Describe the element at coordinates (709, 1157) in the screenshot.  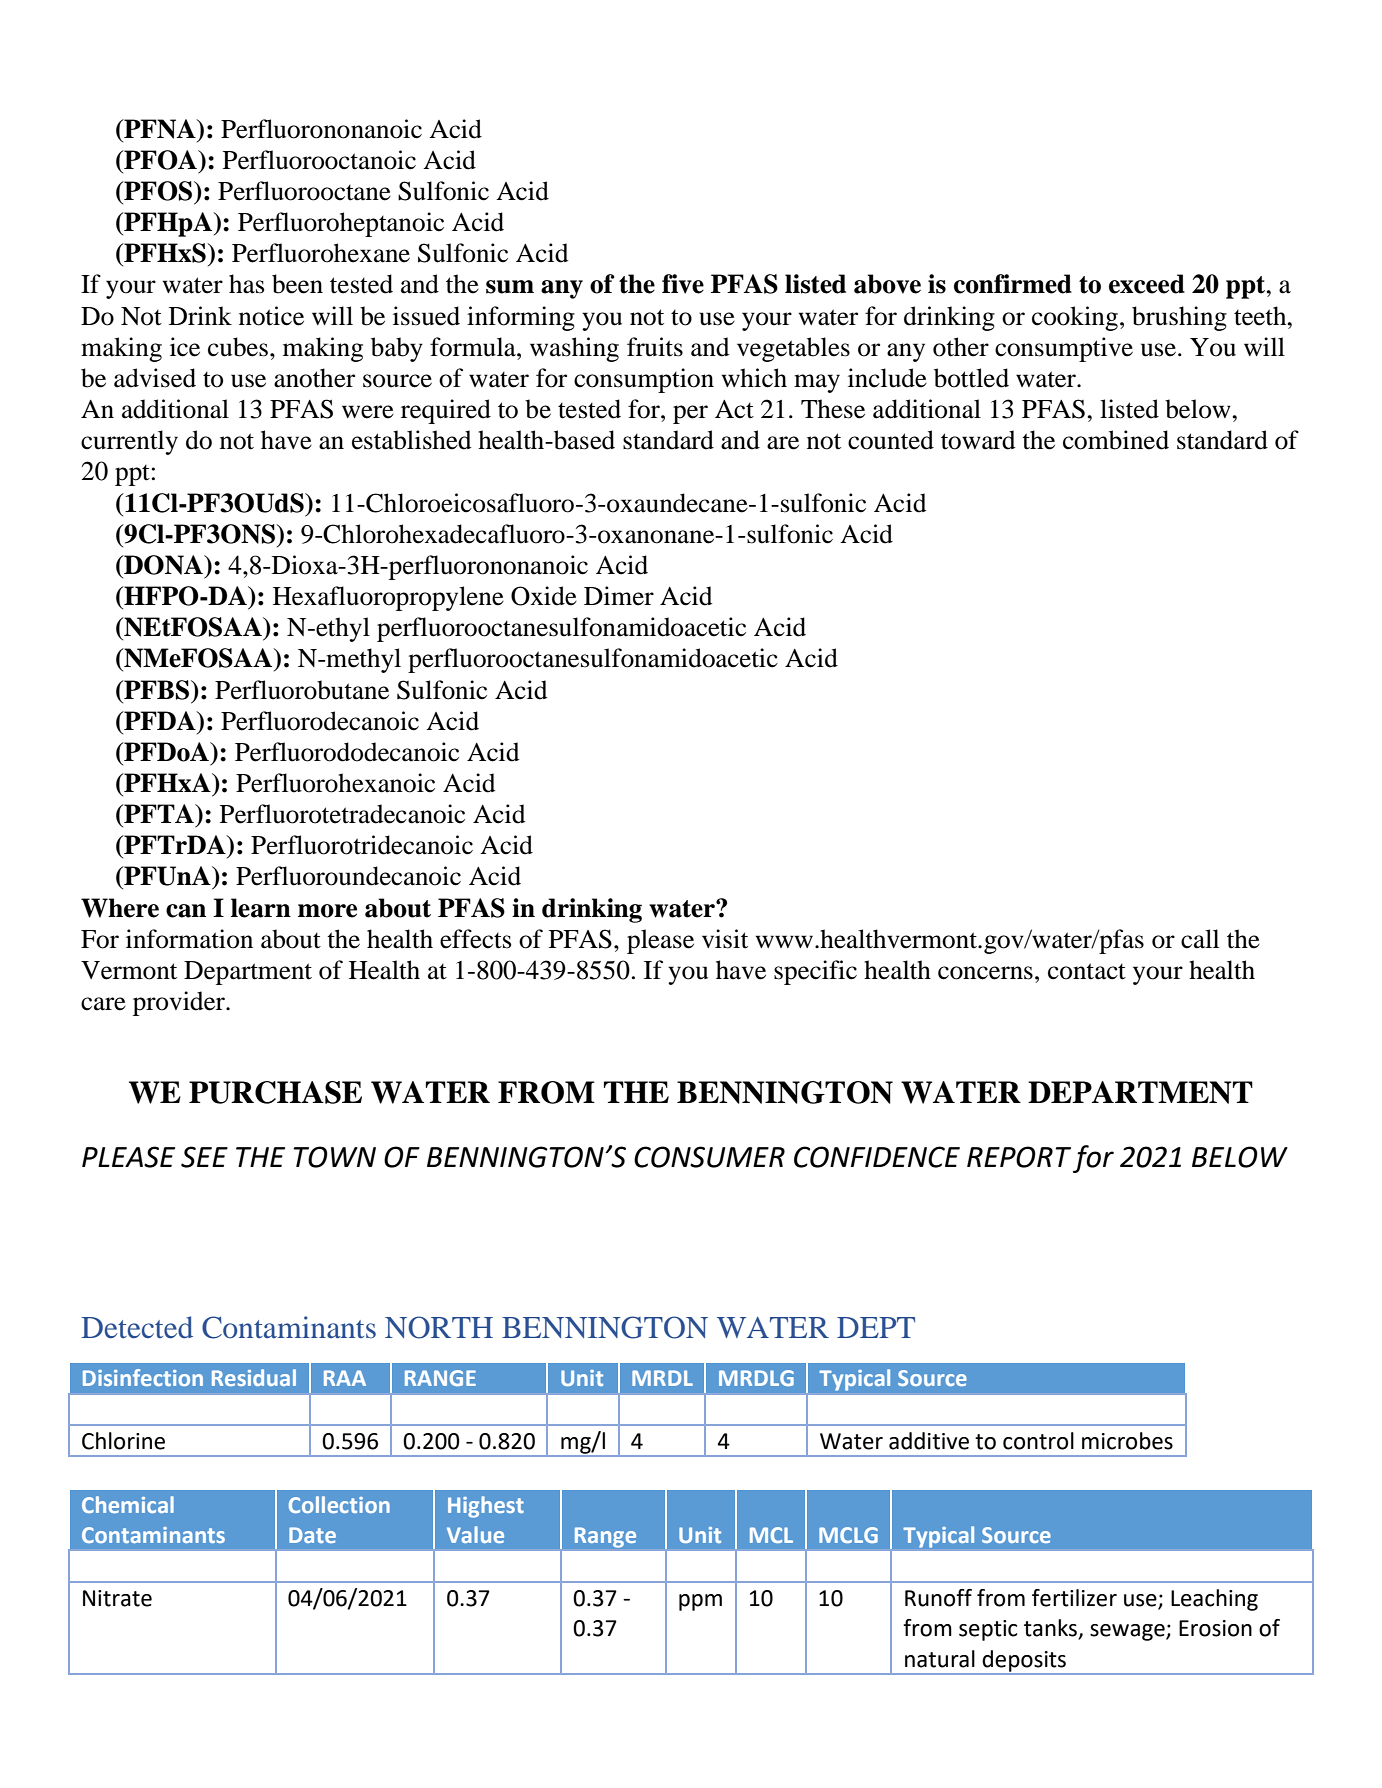
I see `CONSUMER` at that location.
